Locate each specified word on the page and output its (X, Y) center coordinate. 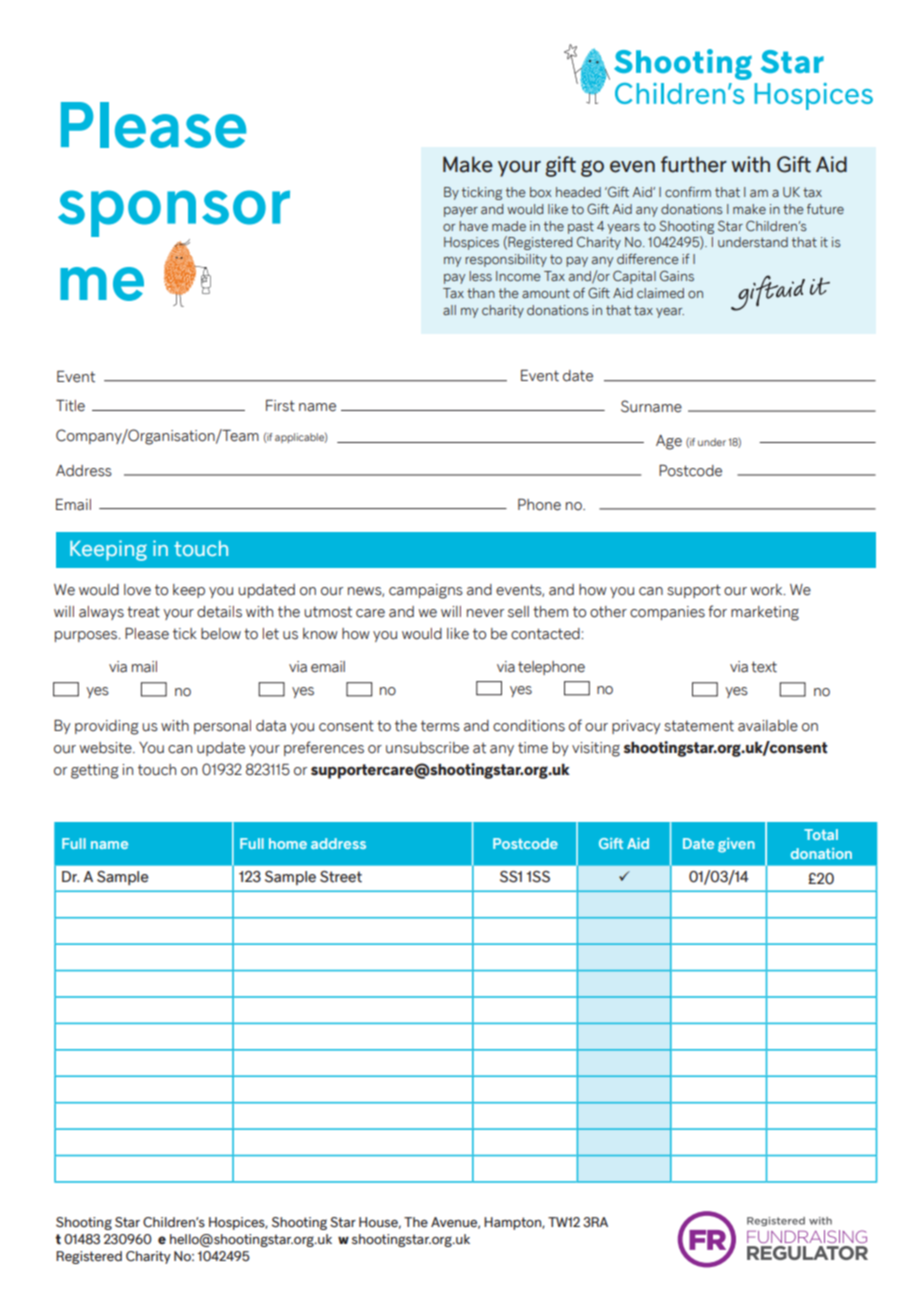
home (288, 843)
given (736, 845)
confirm (688, 191)
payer (461, 212)
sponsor (174, 213)
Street (341, 877)
